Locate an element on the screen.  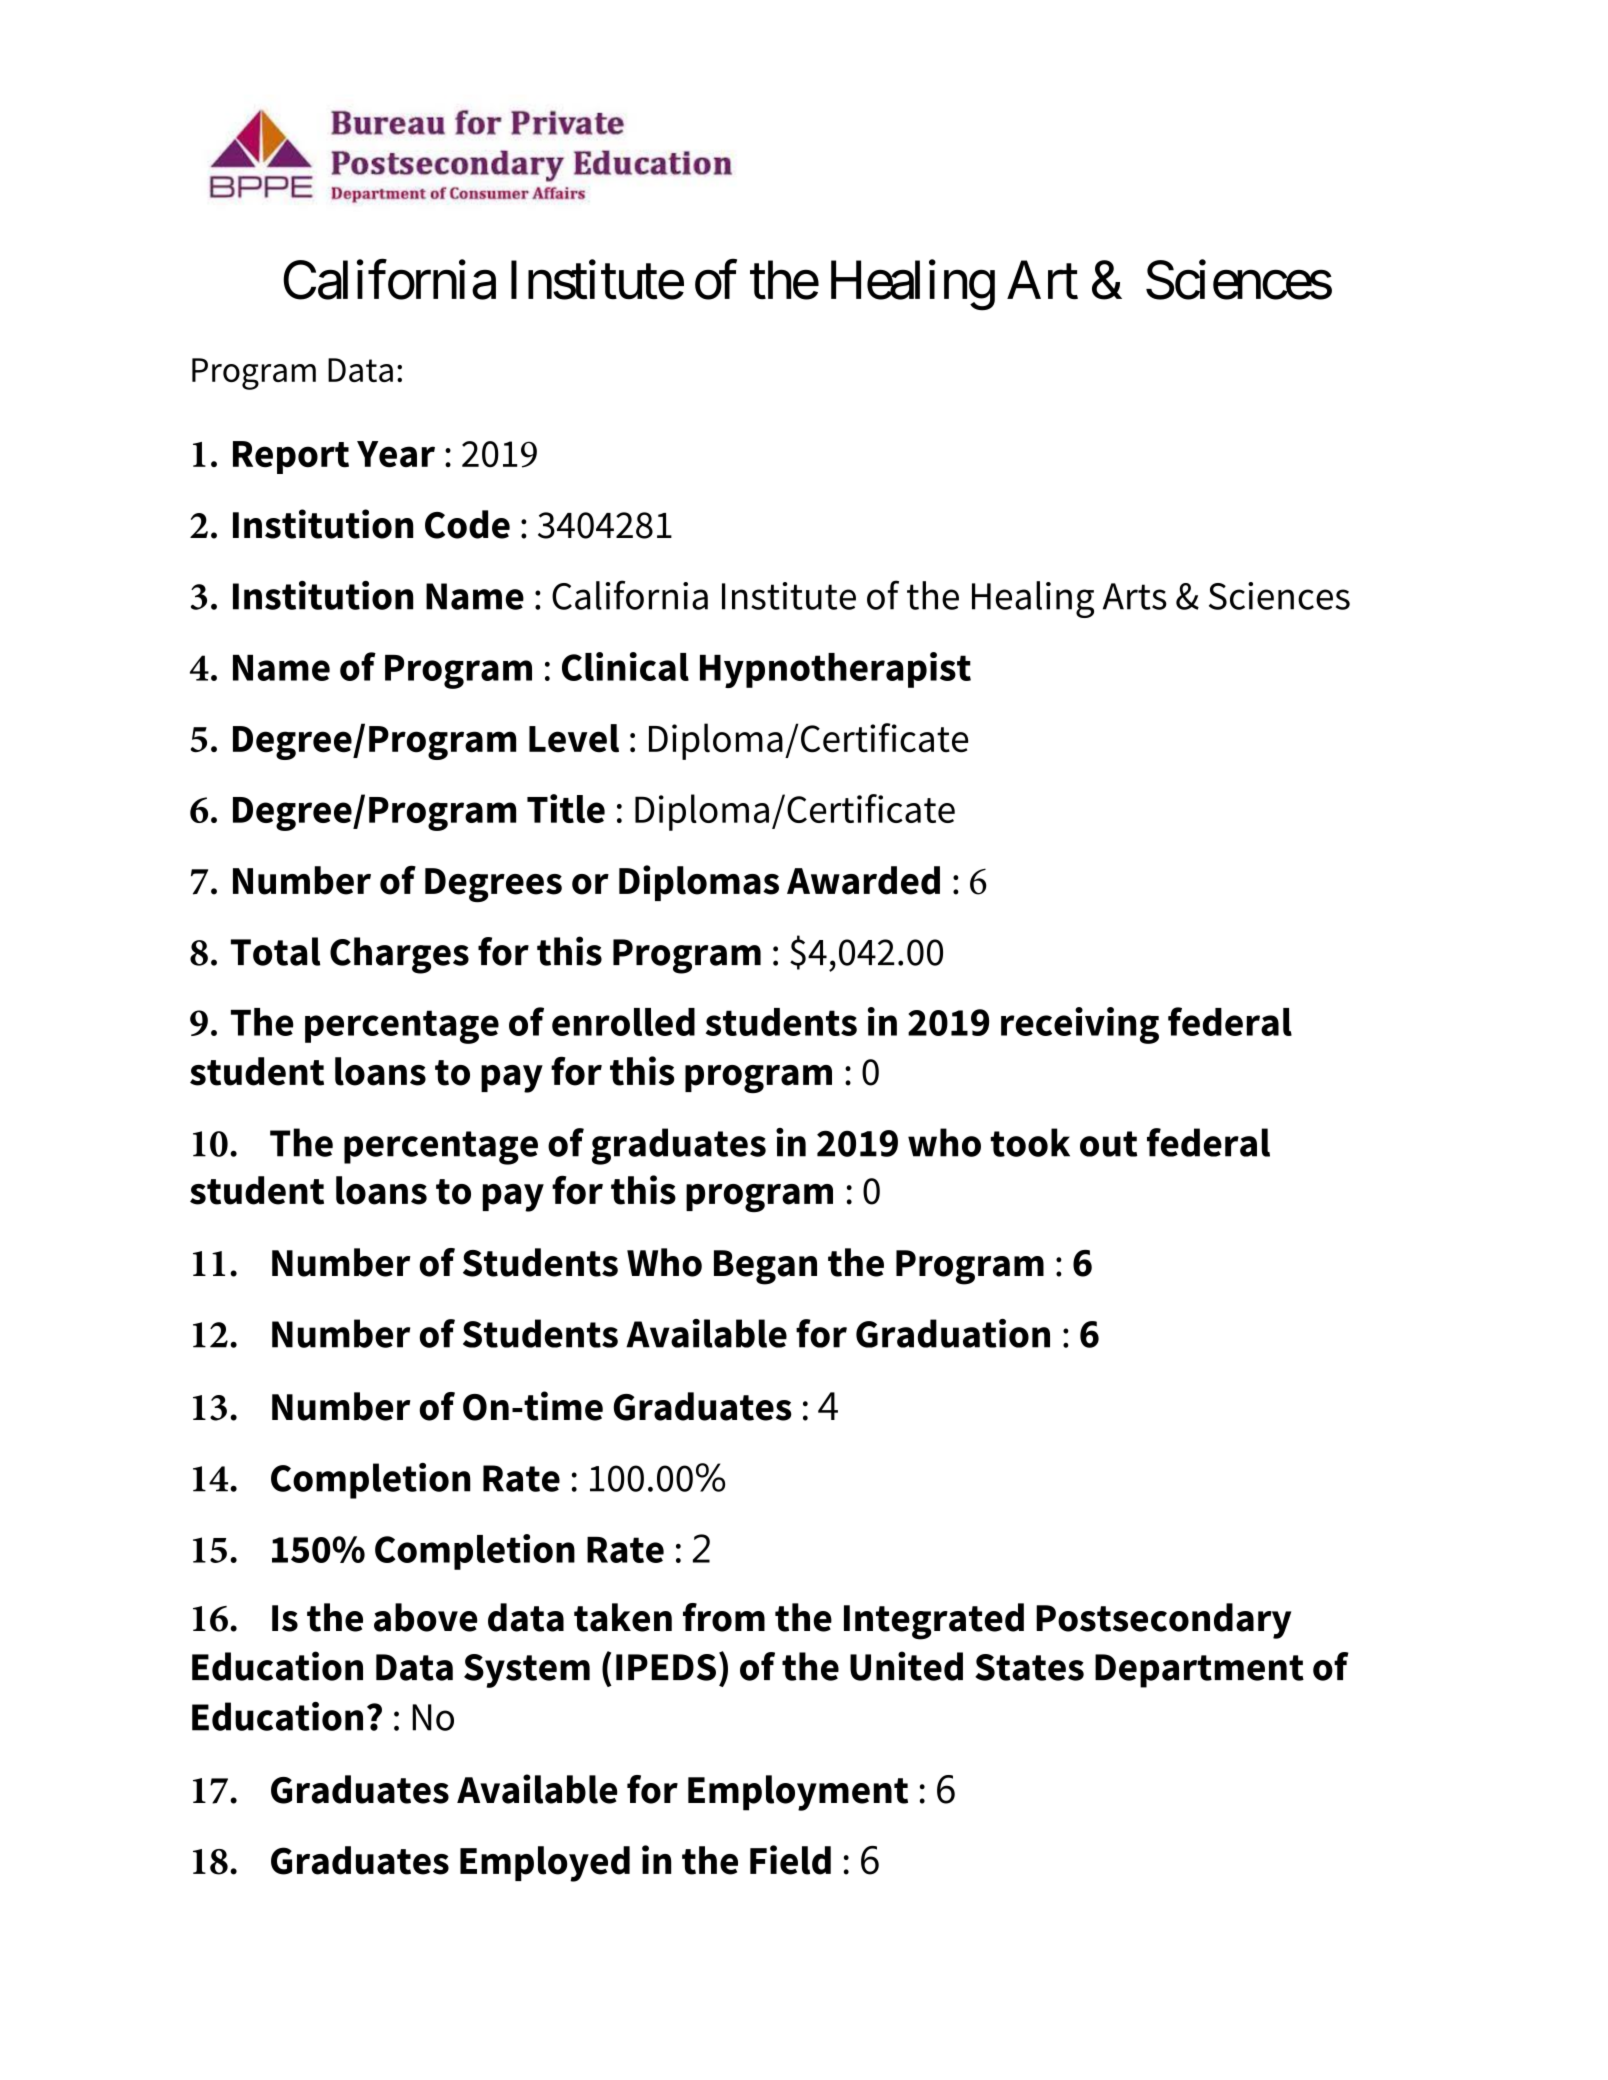
Hypnotherapist is located at coordinates (835, 670).
